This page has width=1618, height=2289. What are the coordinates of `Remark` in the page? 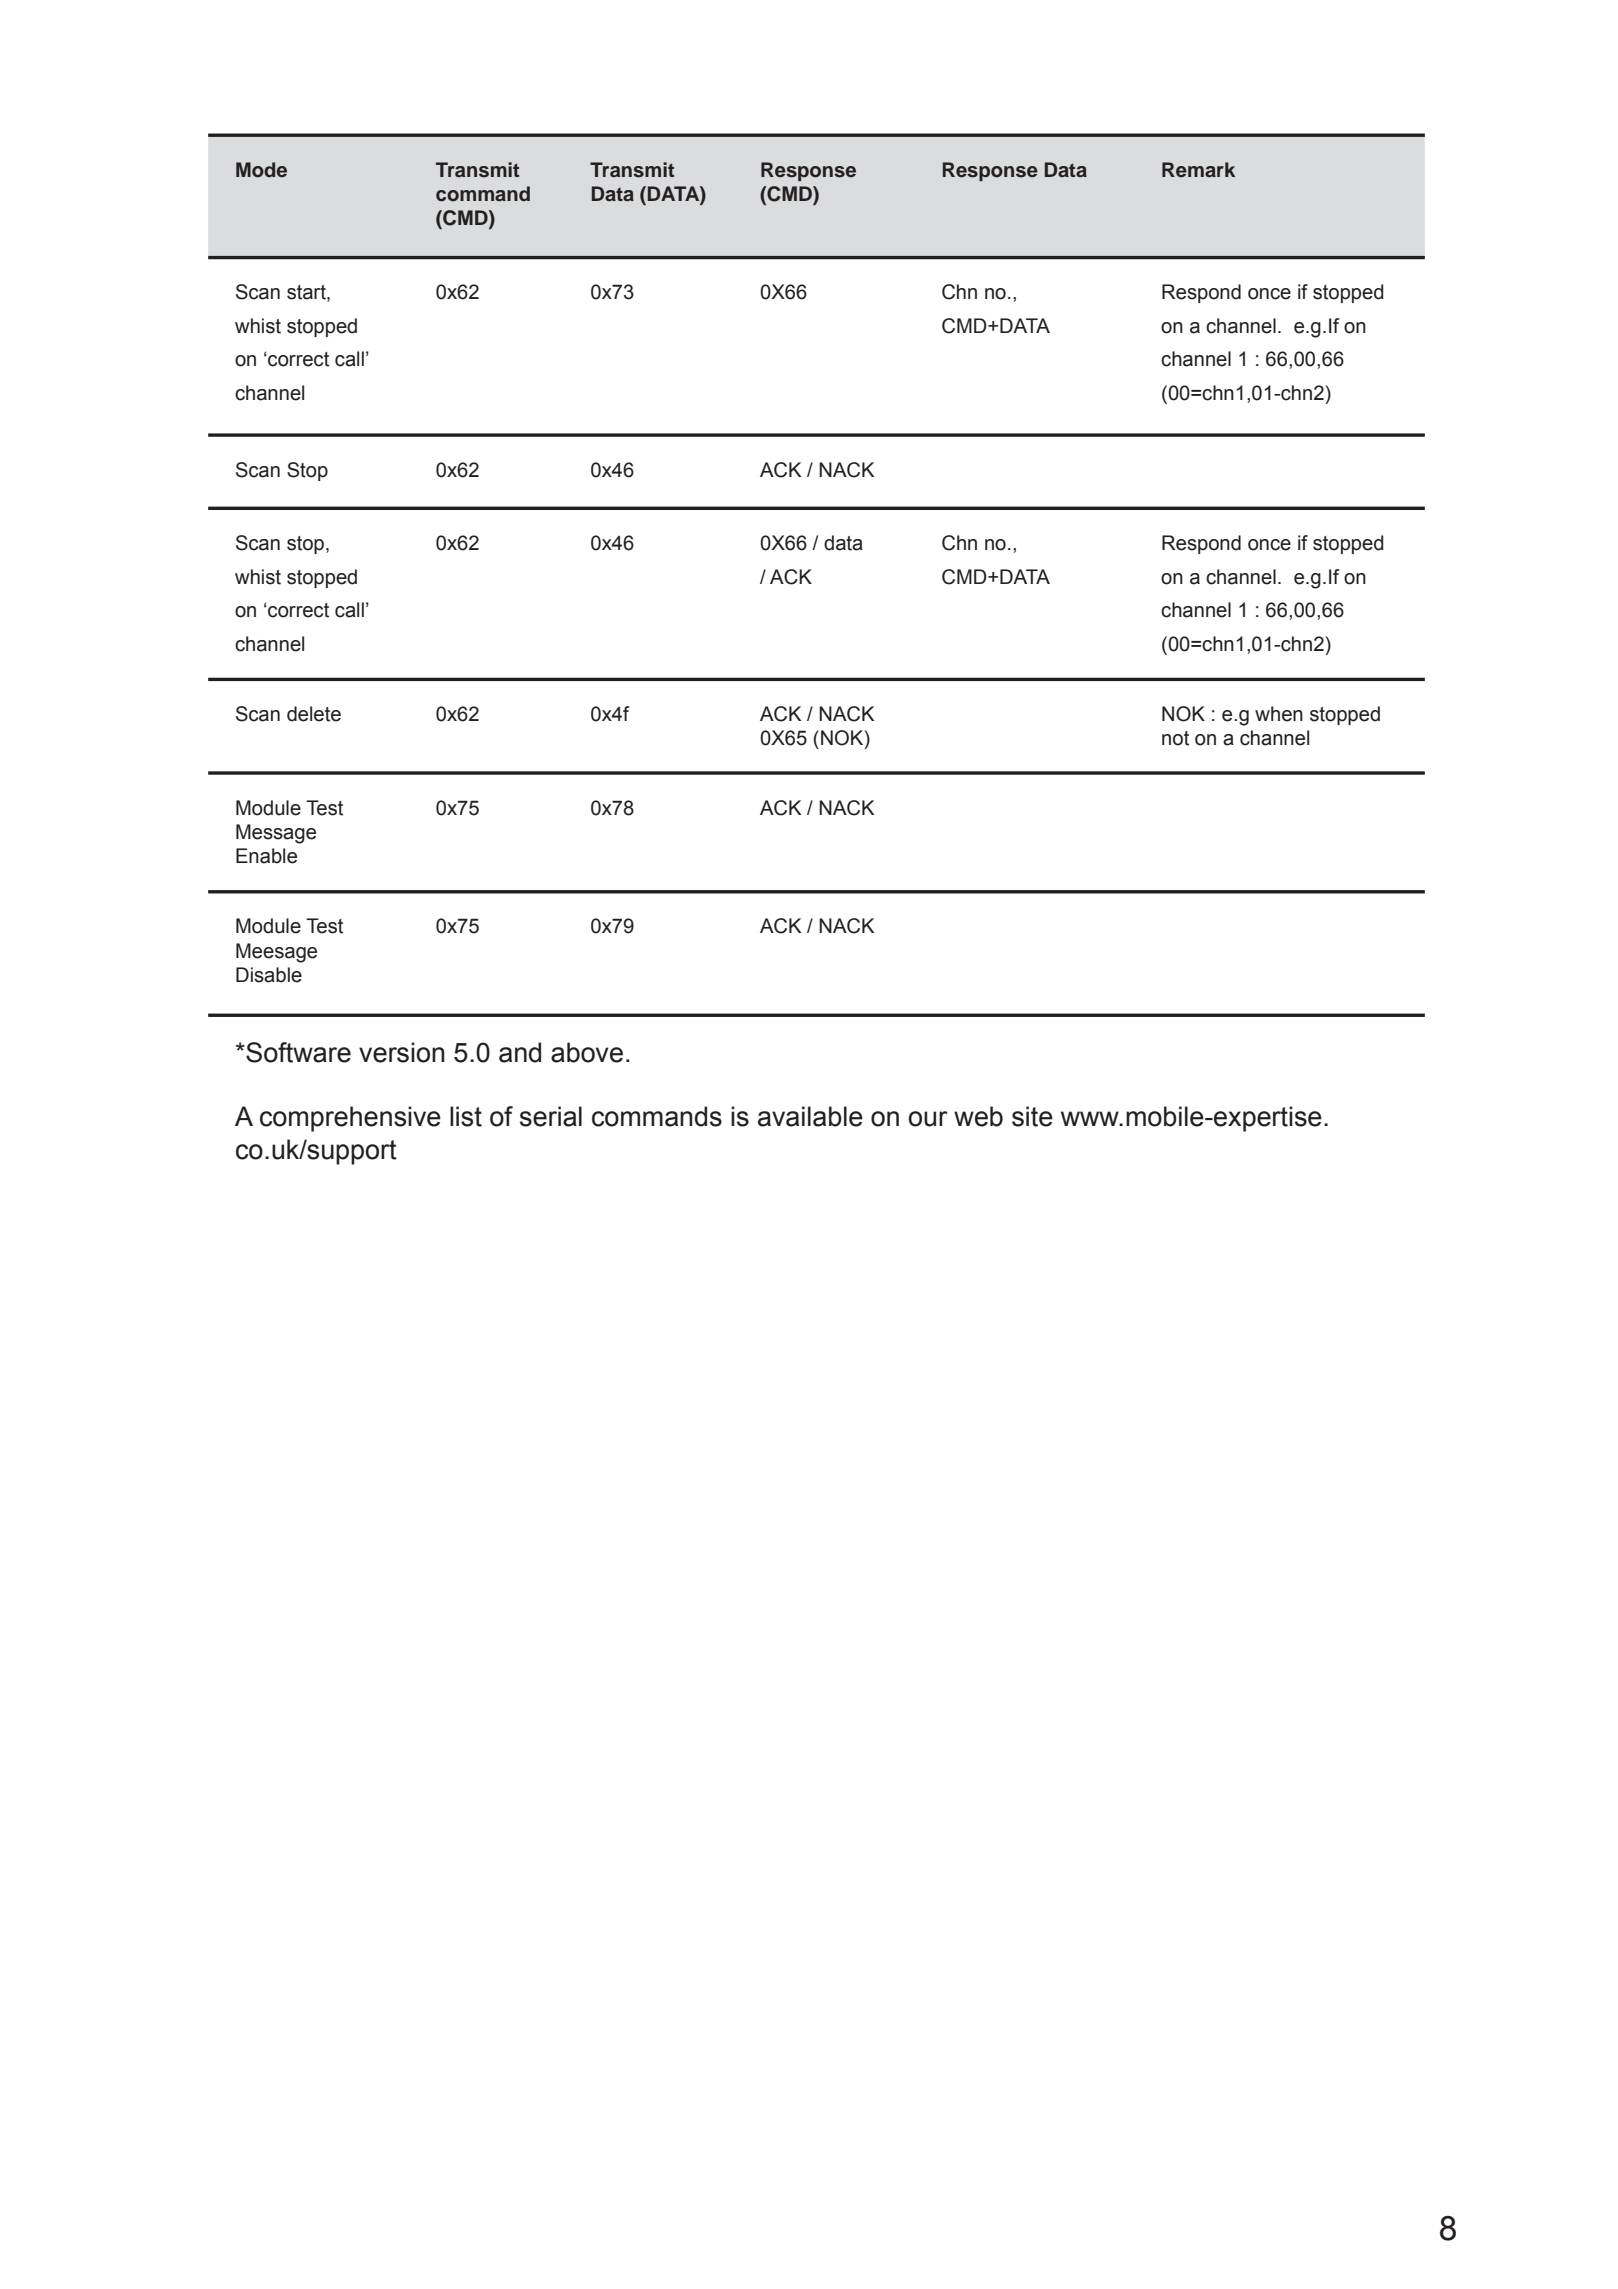 It's located at (1198, 170).
